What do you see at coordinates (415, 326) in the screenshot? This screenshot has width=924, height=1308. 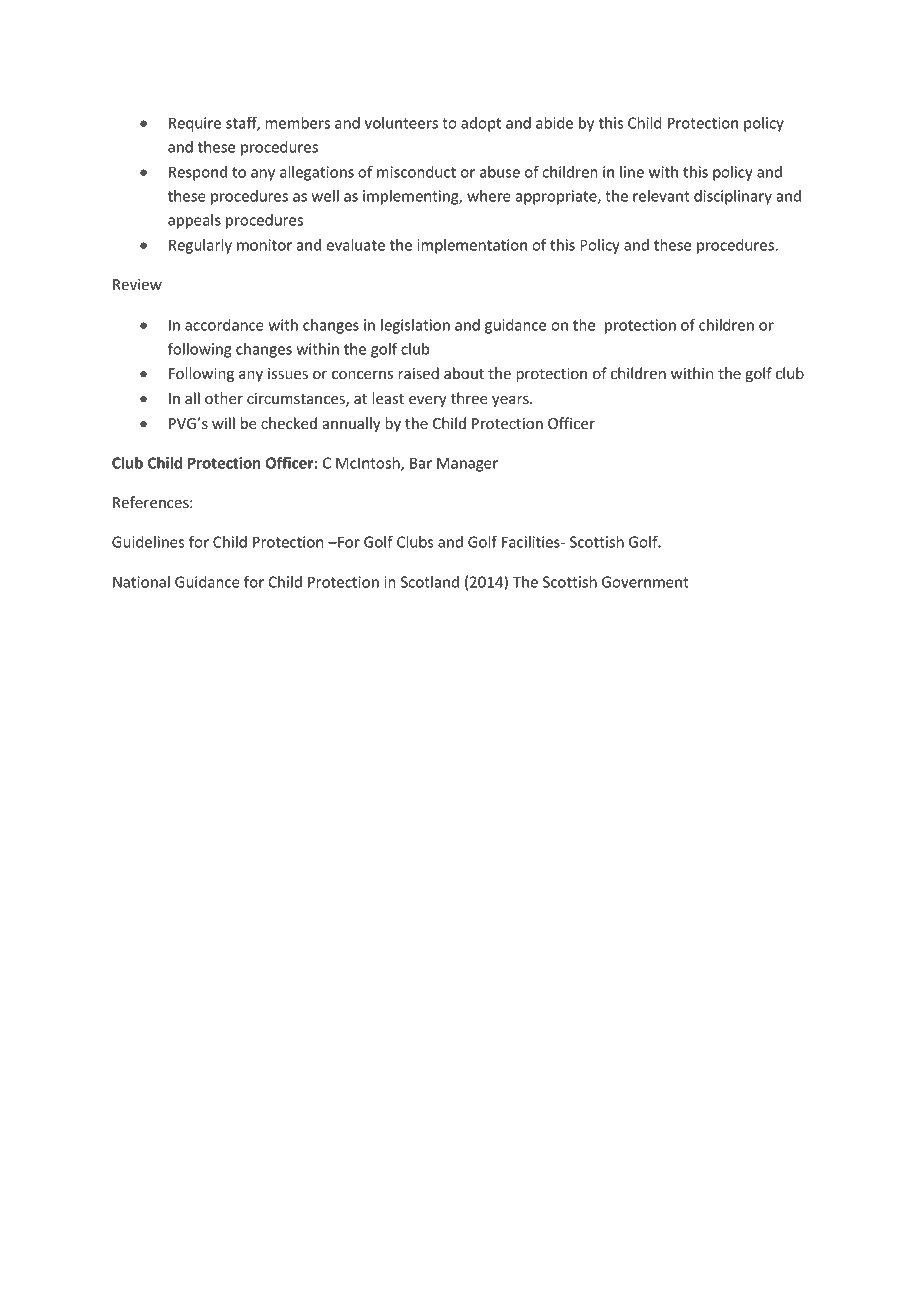 I see `legislation` at bounding box center [415, 326].
